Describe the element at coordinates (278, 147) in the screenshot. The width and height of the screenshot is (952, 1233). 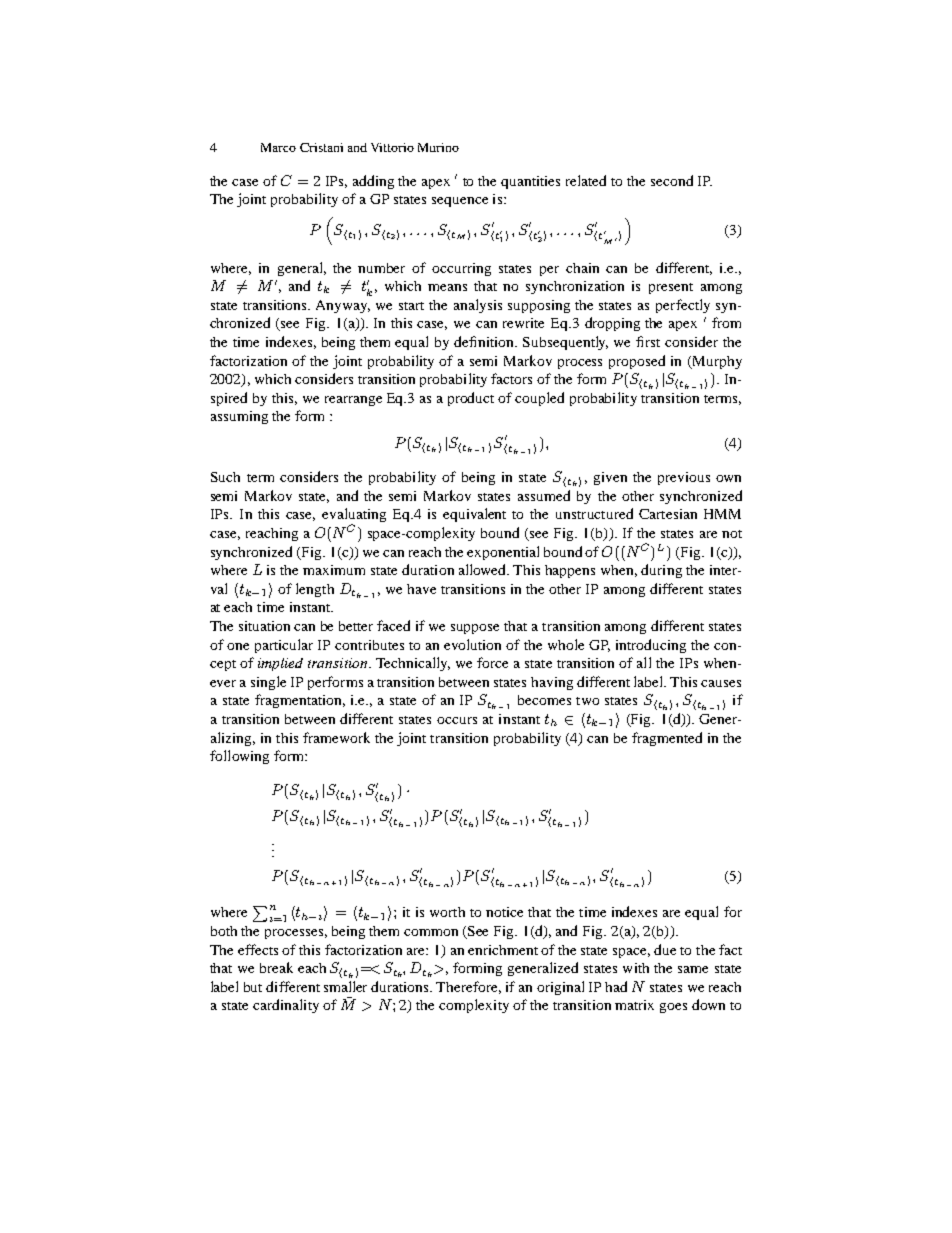
I see `Marco` at that location.
